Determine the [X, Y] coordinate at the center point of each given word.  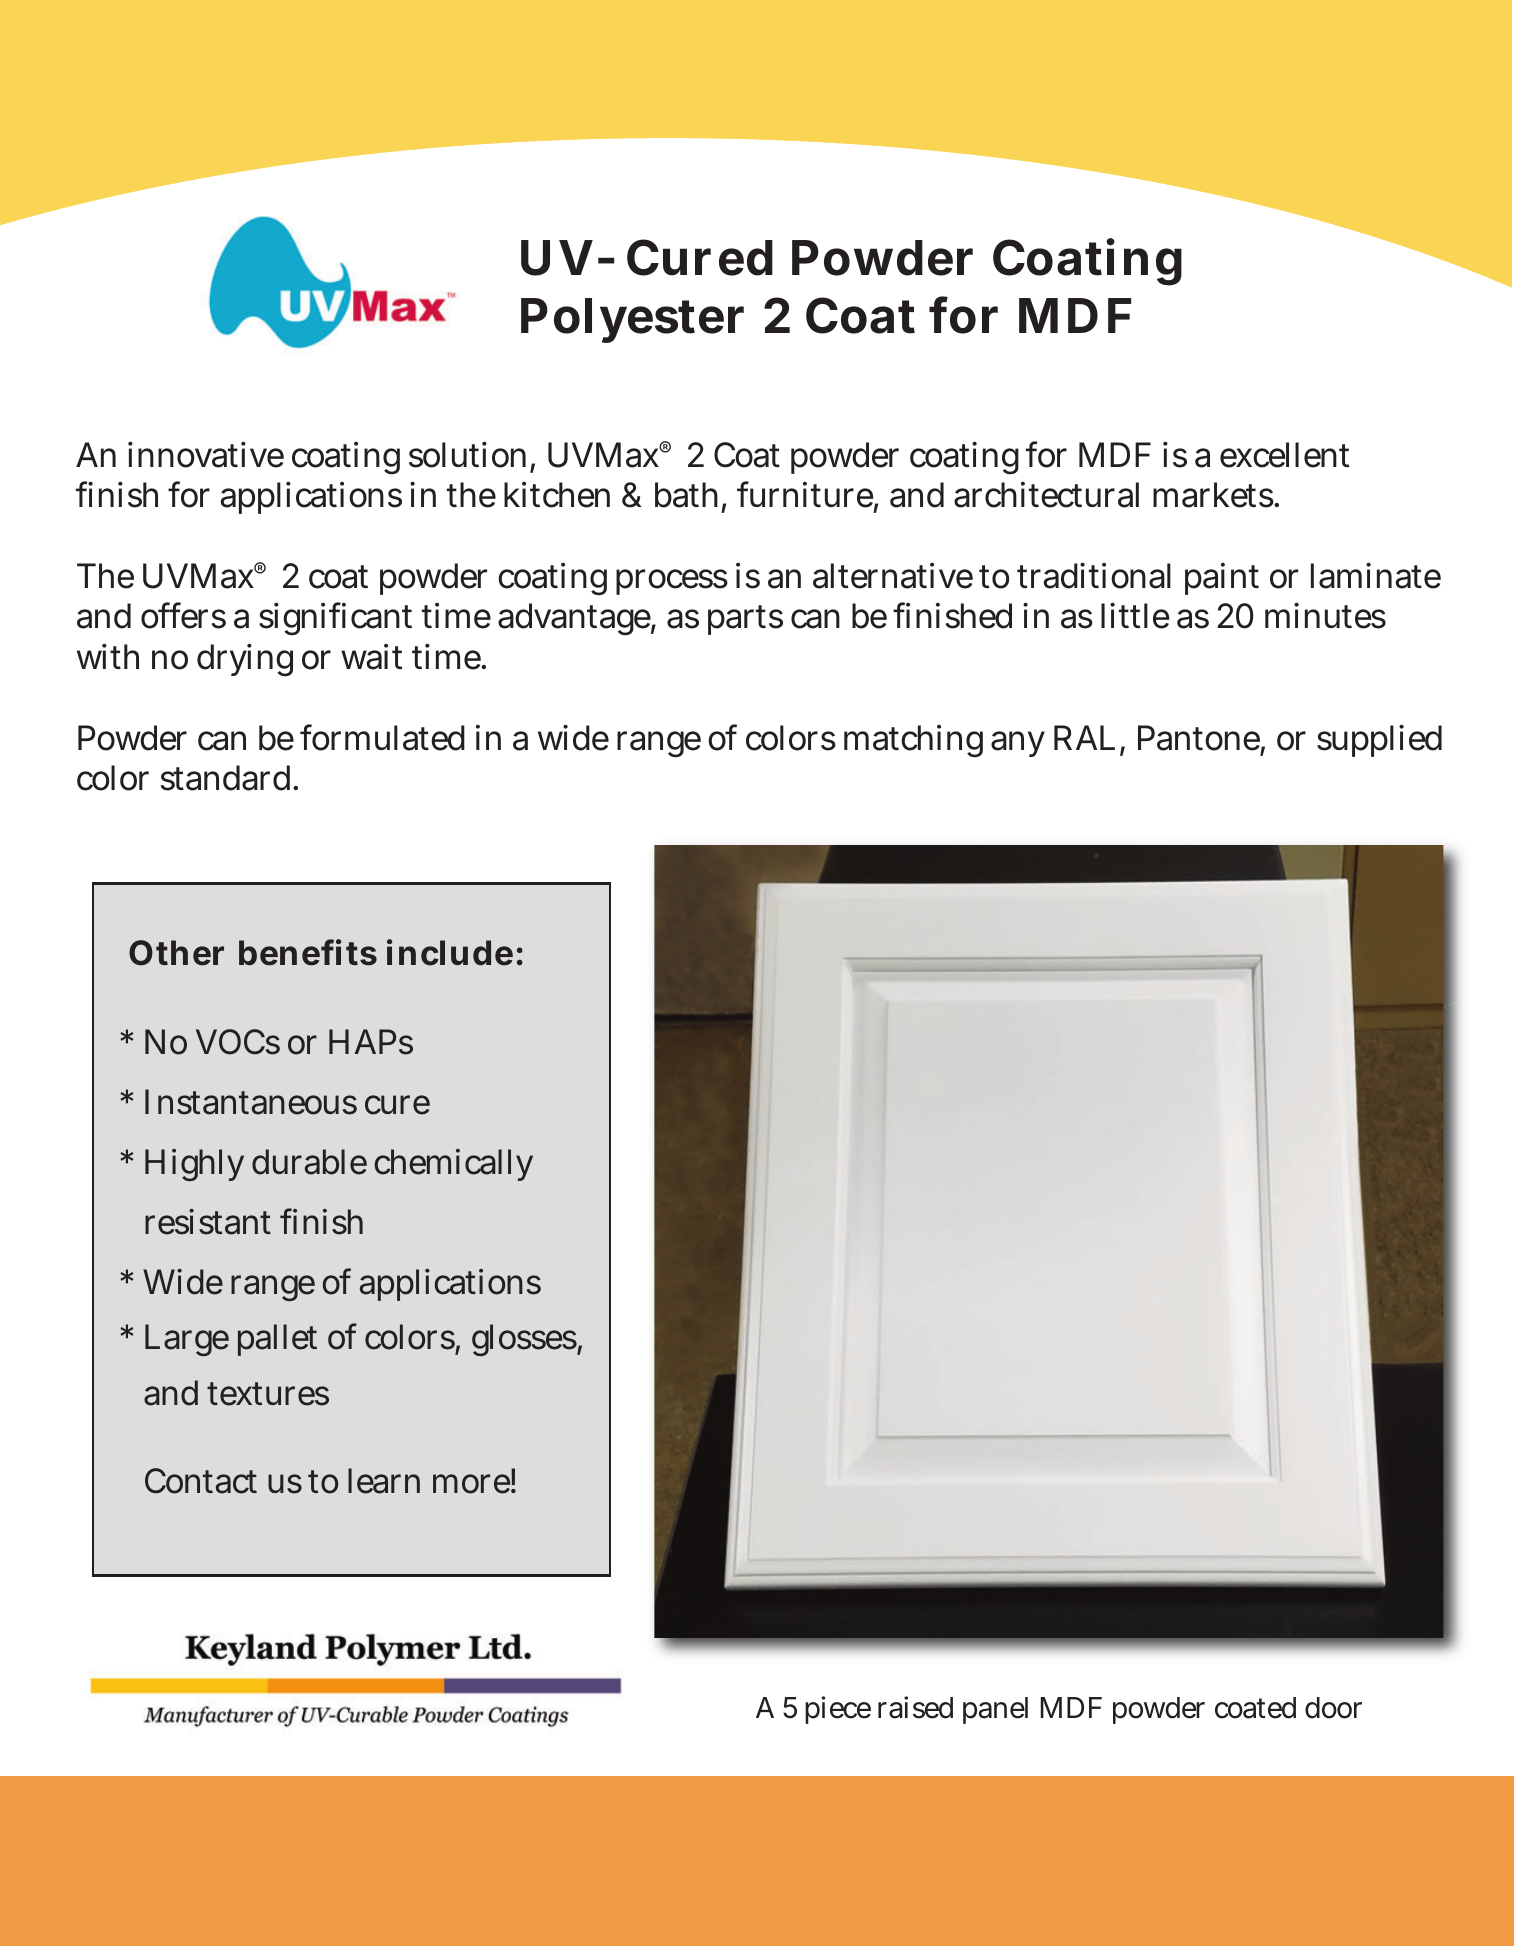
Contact [201, 1481]
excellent [1284, 455]
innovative [206, 455]
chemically [454, 1165]
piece [838, 1710]
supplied [1379, 740]
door [1333, 1708]
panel [995, 1710]
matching [913, 741]
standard [228, 778]
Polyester [632, 320]
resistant [208, 1222]
